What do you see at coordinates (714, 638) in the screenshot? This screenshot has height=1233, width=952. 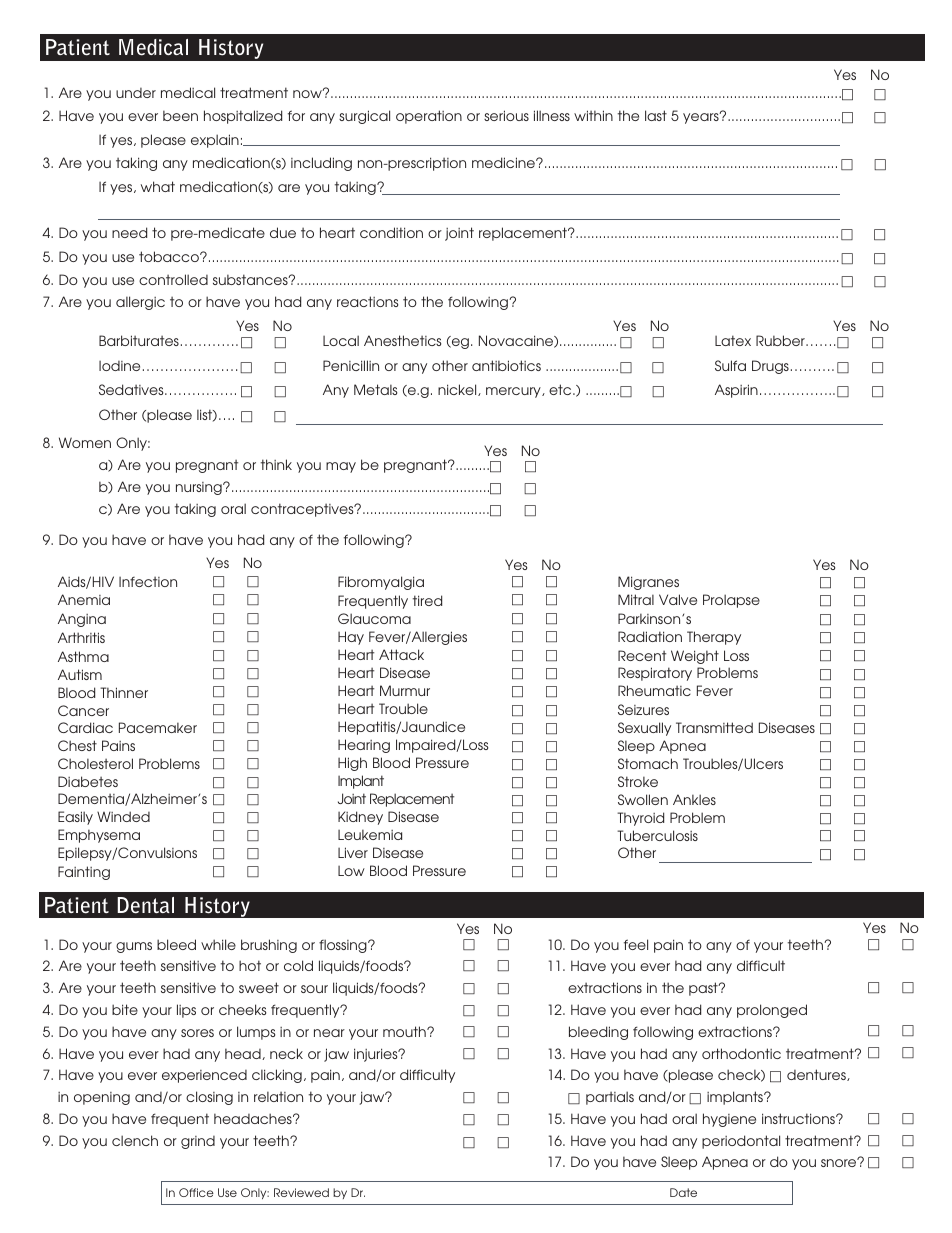 I see `Therapy` at bounding box center [714, 638].
